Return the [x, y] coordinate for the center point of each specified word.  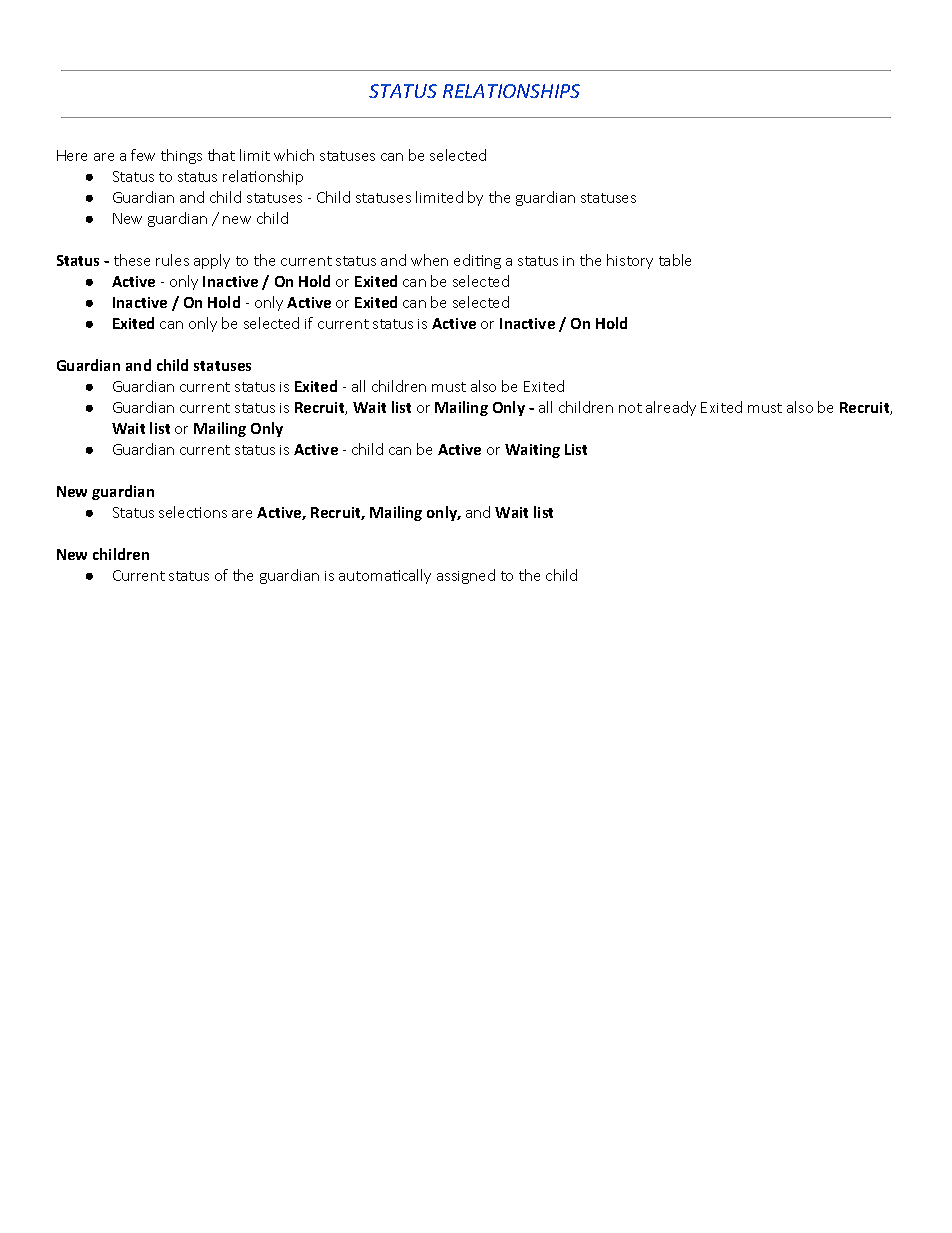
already [671, 408]
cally [416, 576]
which [294, 155]
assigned [466, 576]
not [630, 408]
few [143, 155]
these [132, 260]
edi [465, 260]
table [675, 260]
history [630, 261]
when [429, 260]
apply [212, 261]
